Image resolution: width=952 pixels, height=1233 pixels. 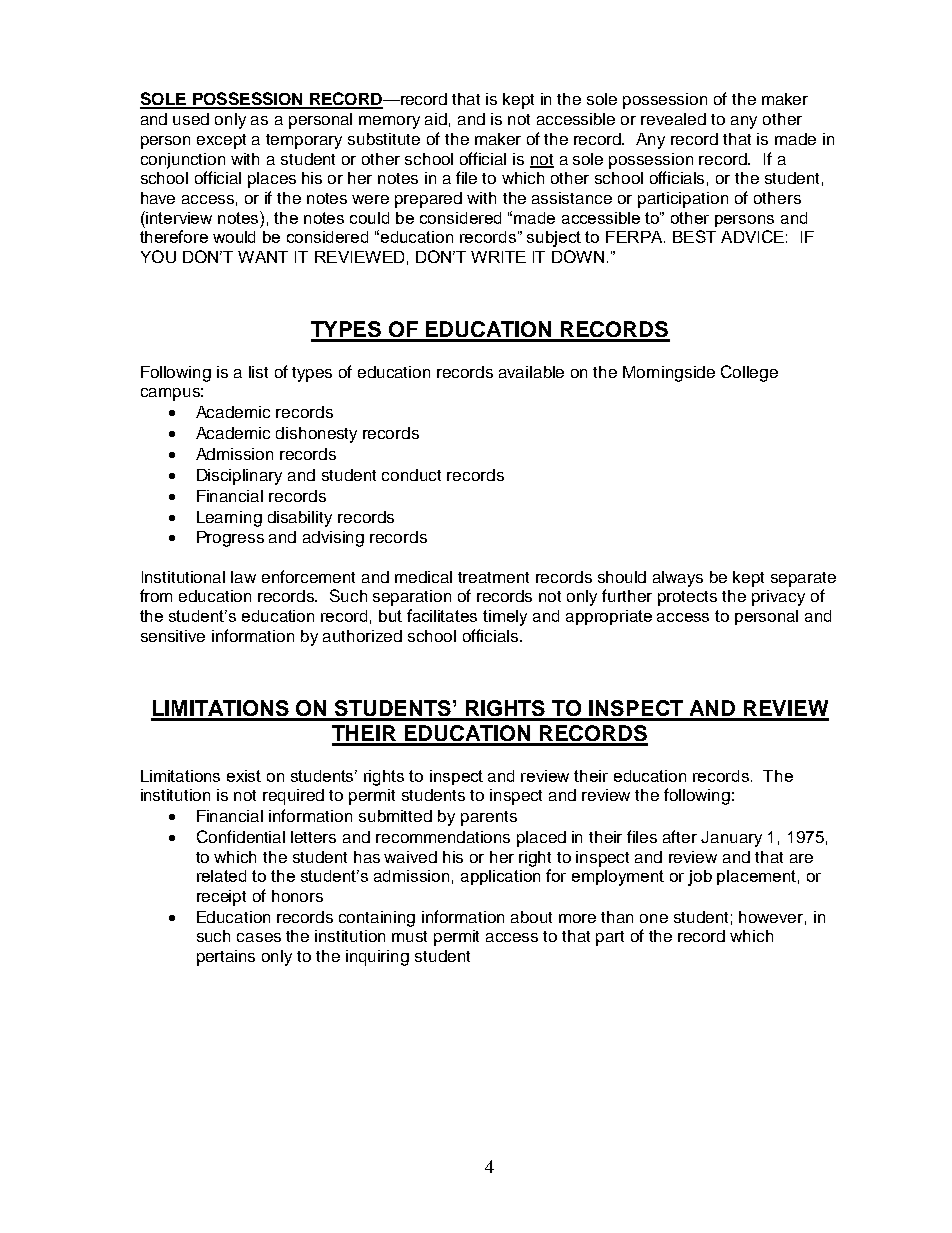 What do you see at coordinates (173, 636) in the document?
I see `sensitive` at bounding box center [173, 636].
